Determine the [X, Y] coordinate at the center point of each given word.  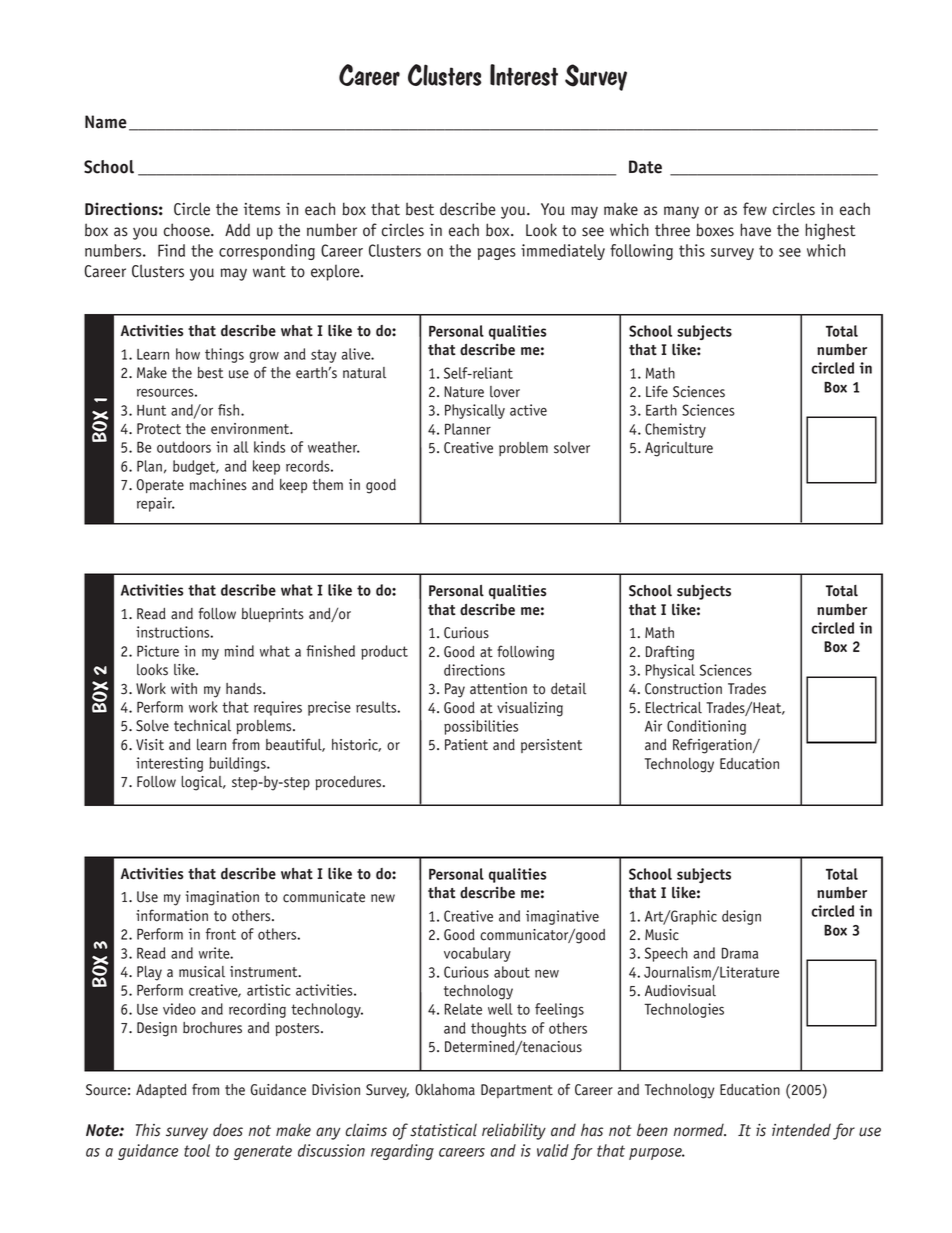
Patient [466, 745]
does [228, 1130]
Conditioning [706, 727]
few [755, 209]
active [528, 410]
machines [218, 485]
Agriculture [679, 449]
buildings [238, 764]
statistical [443, 1130]
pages [497, 254]
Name [106, 122]
